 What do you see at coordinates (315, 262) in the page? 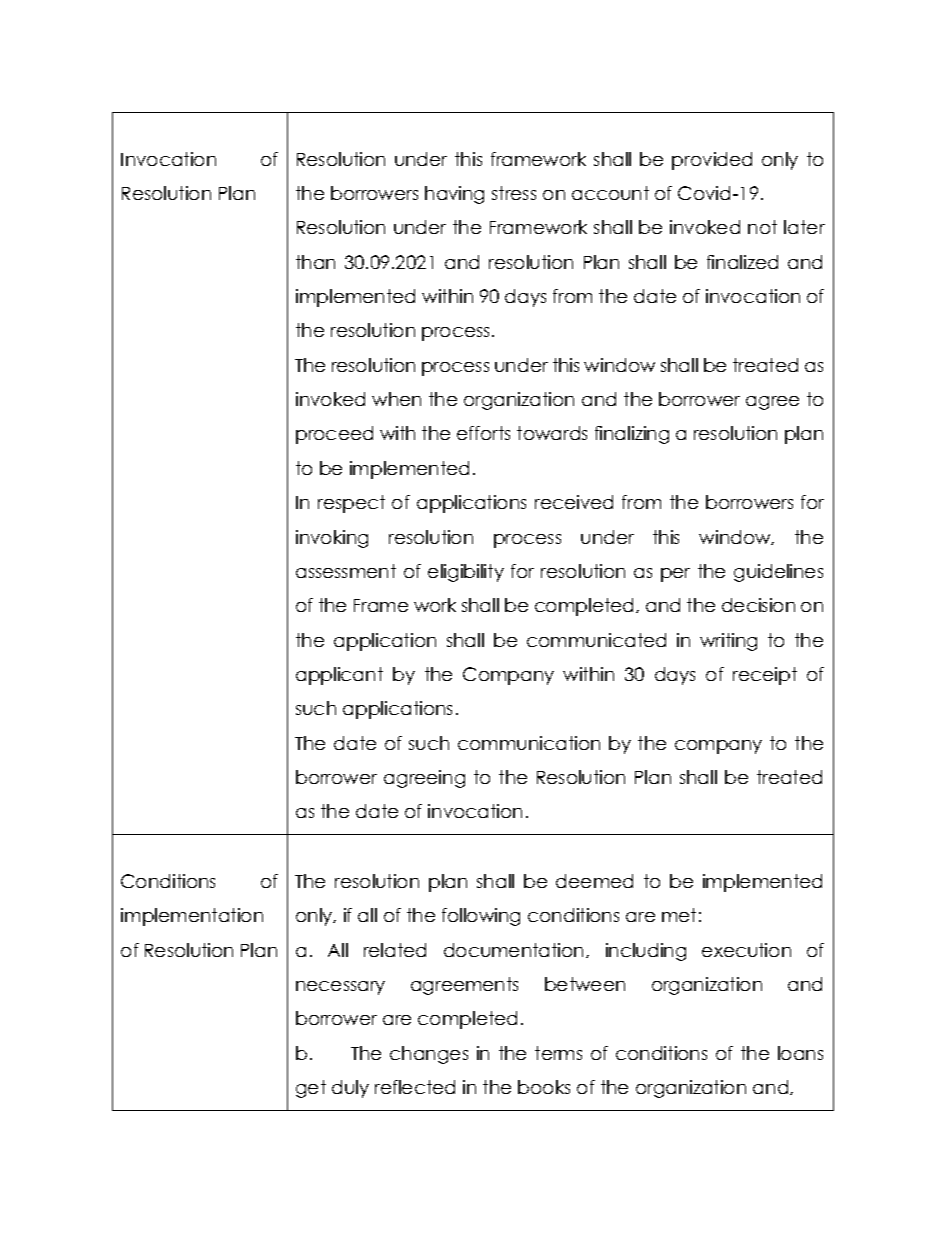
I see `than` at bounding box center [315, 262].
